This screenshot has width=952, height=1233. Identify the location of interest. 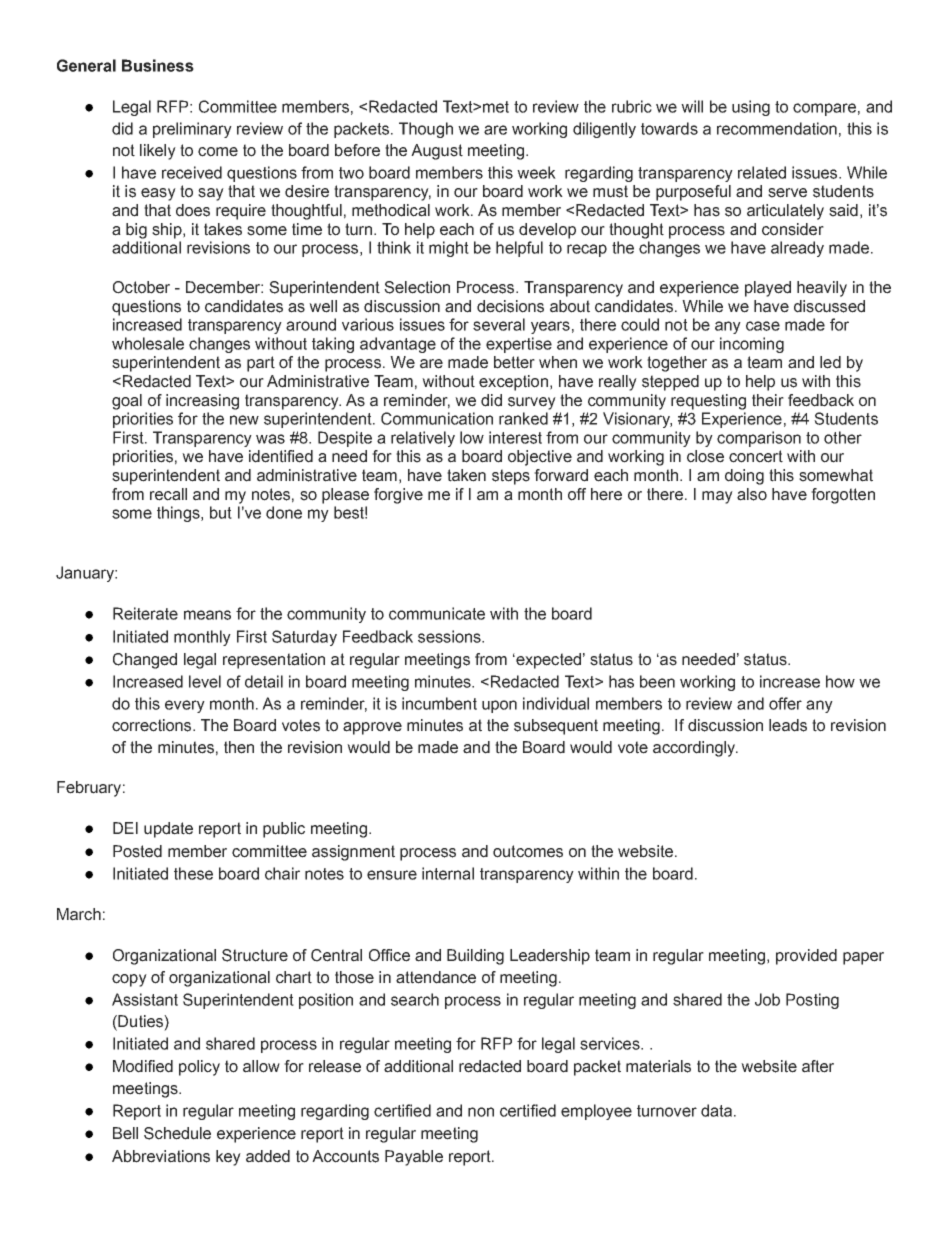
(515, 437).
